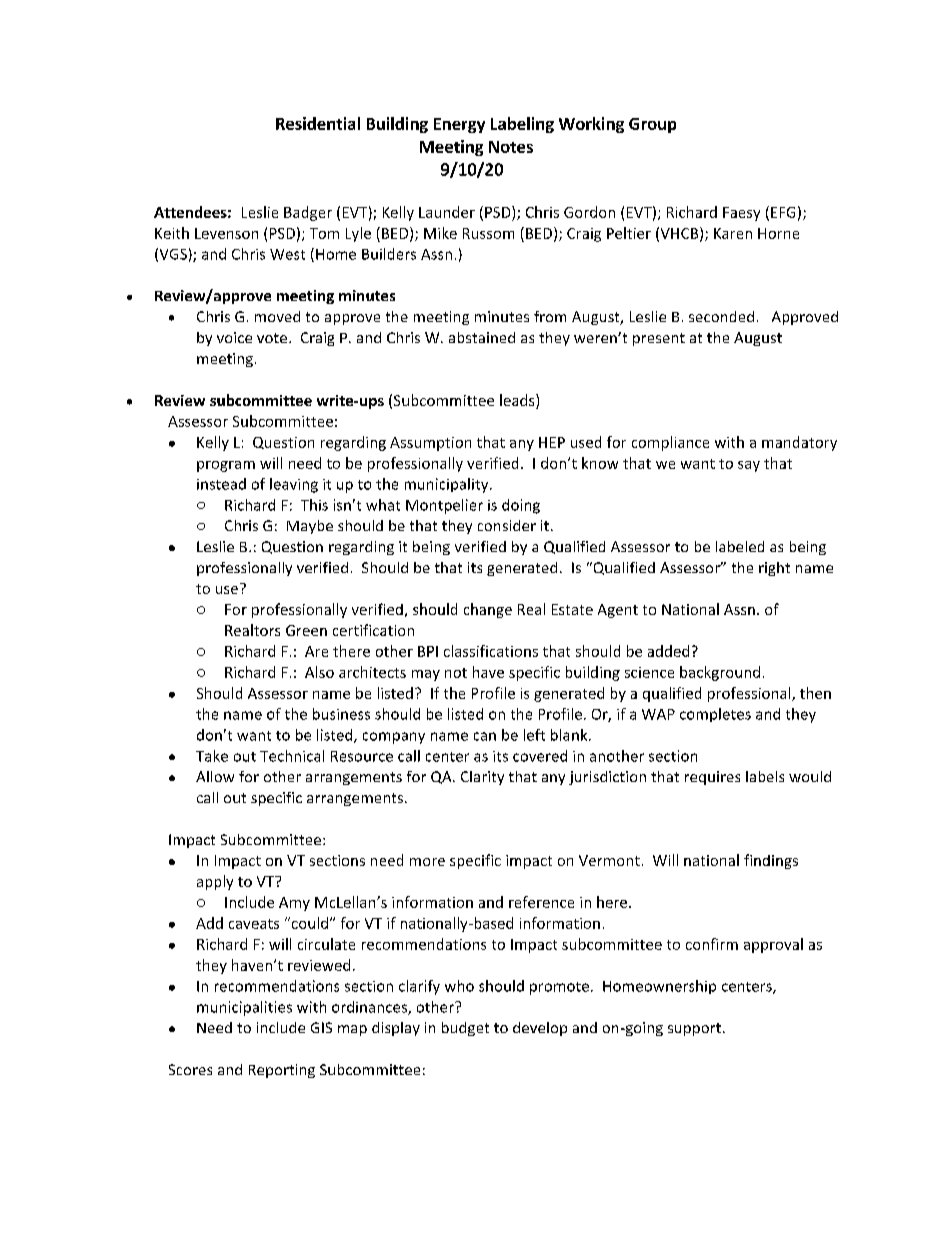 This page has width=952, height=1233. What do you see at coordinates (234, 337) in the page?
I see `voice` at bounding box center [234, 337].
